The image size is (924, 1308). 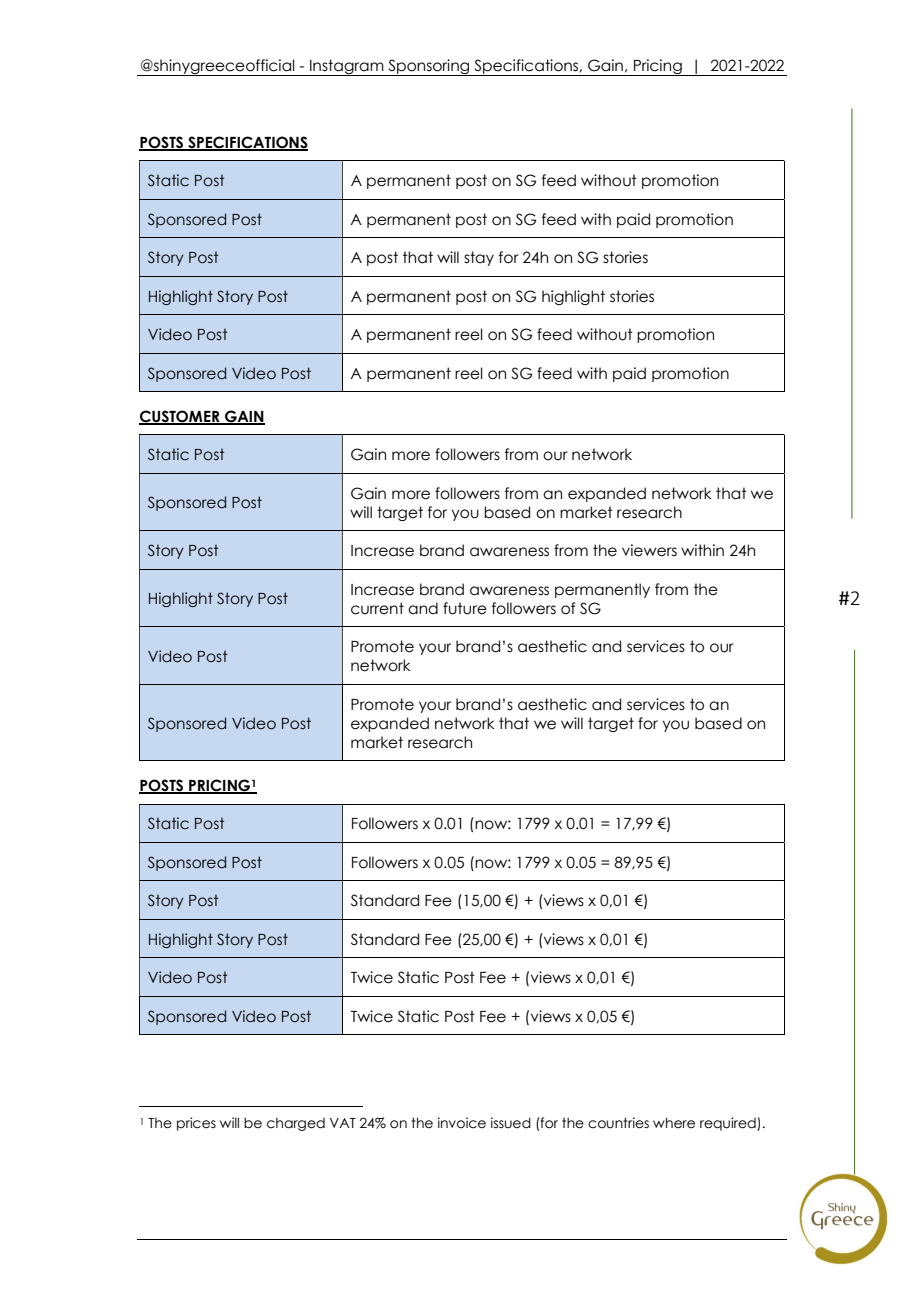 What do you see at coordinates (347, 67) in the page?
I see `Instagram` at bounding box center [347, 67].
